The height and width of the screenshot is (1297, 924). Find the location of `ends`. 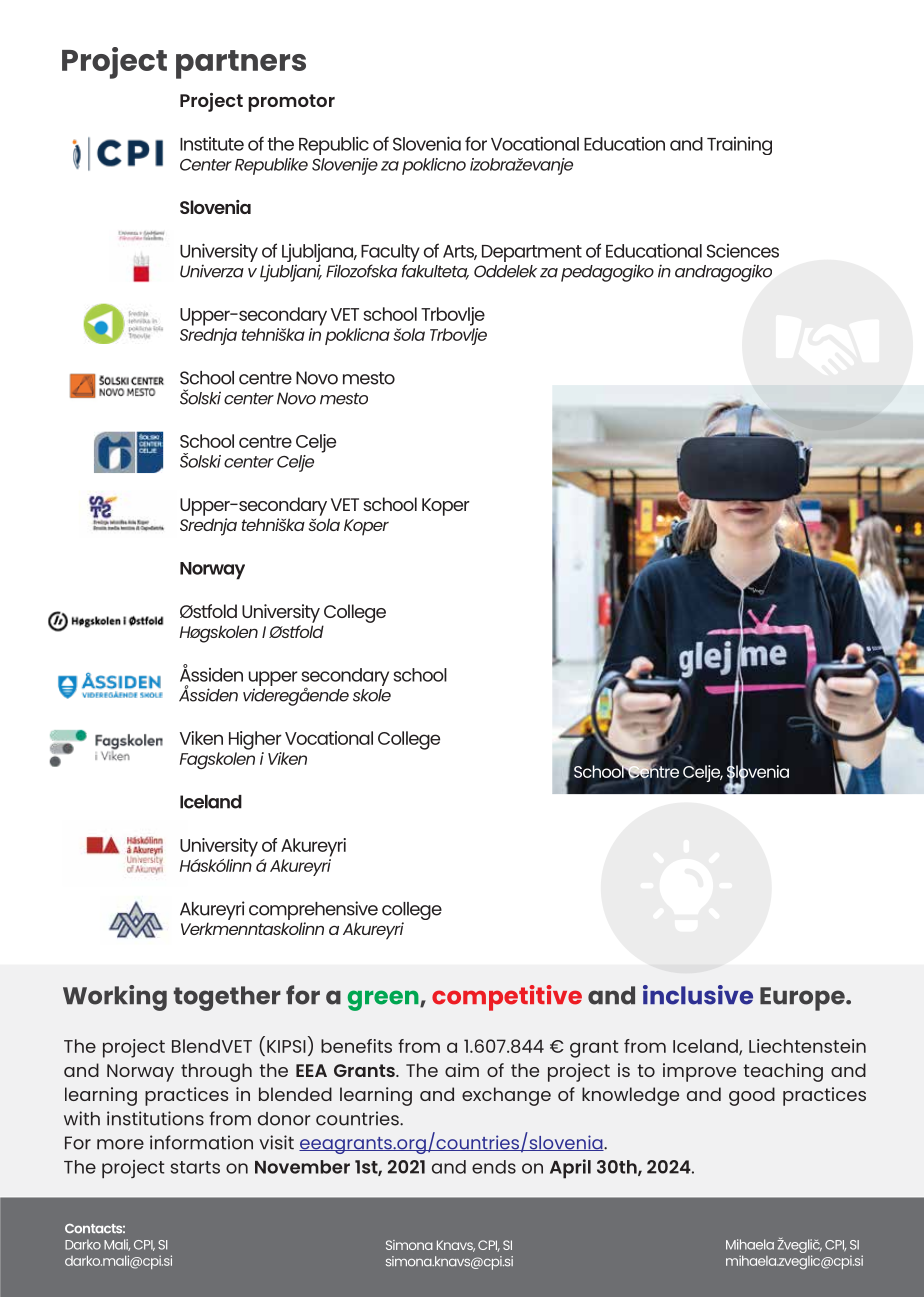

ends is located at coordinates (494, 1167).
